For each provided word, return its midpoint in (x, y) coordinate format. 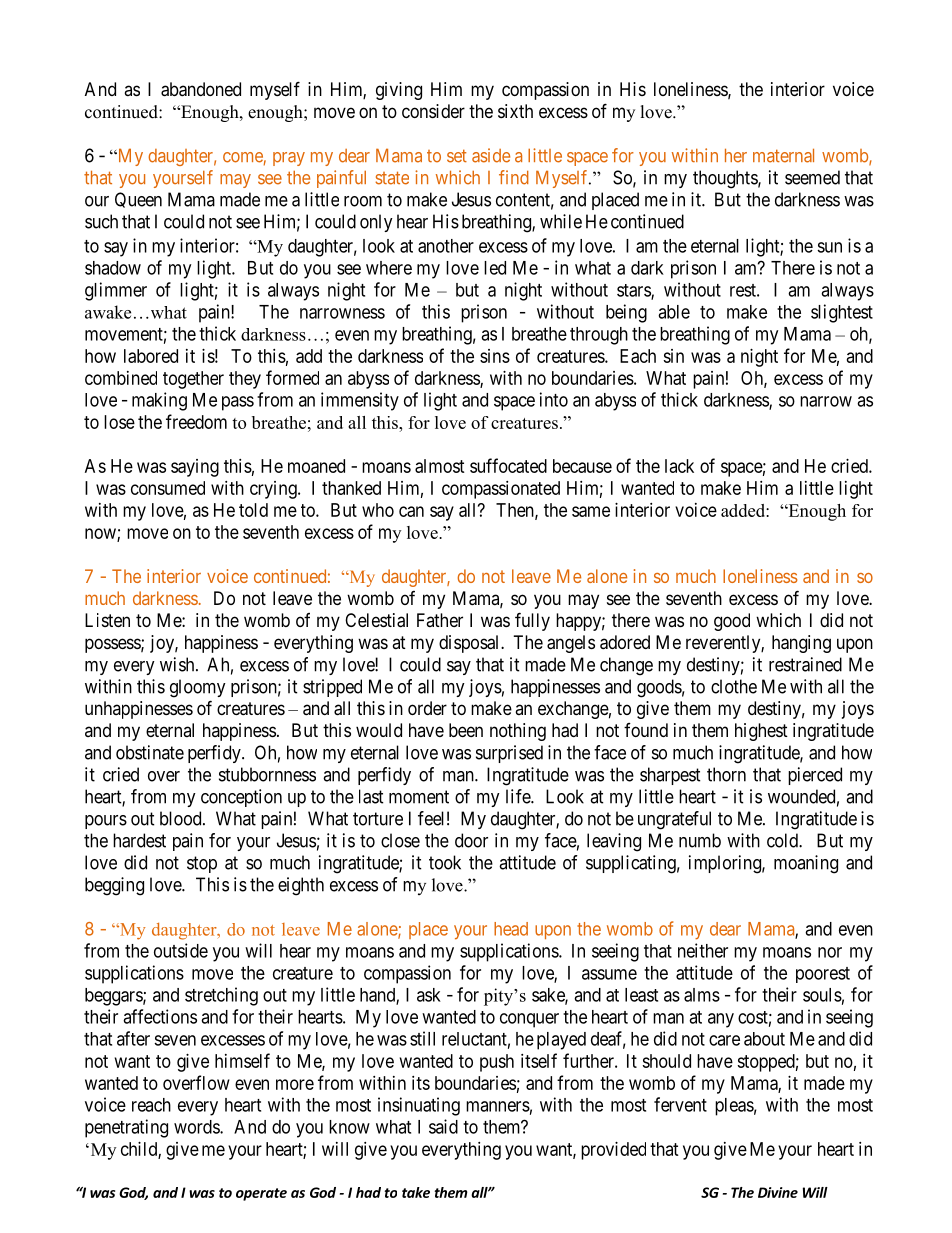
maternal (783, 156)
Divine (778, 1192)
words (197, 1127)
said (443, 1126)
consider (433, 111)
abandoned (201, 89)
